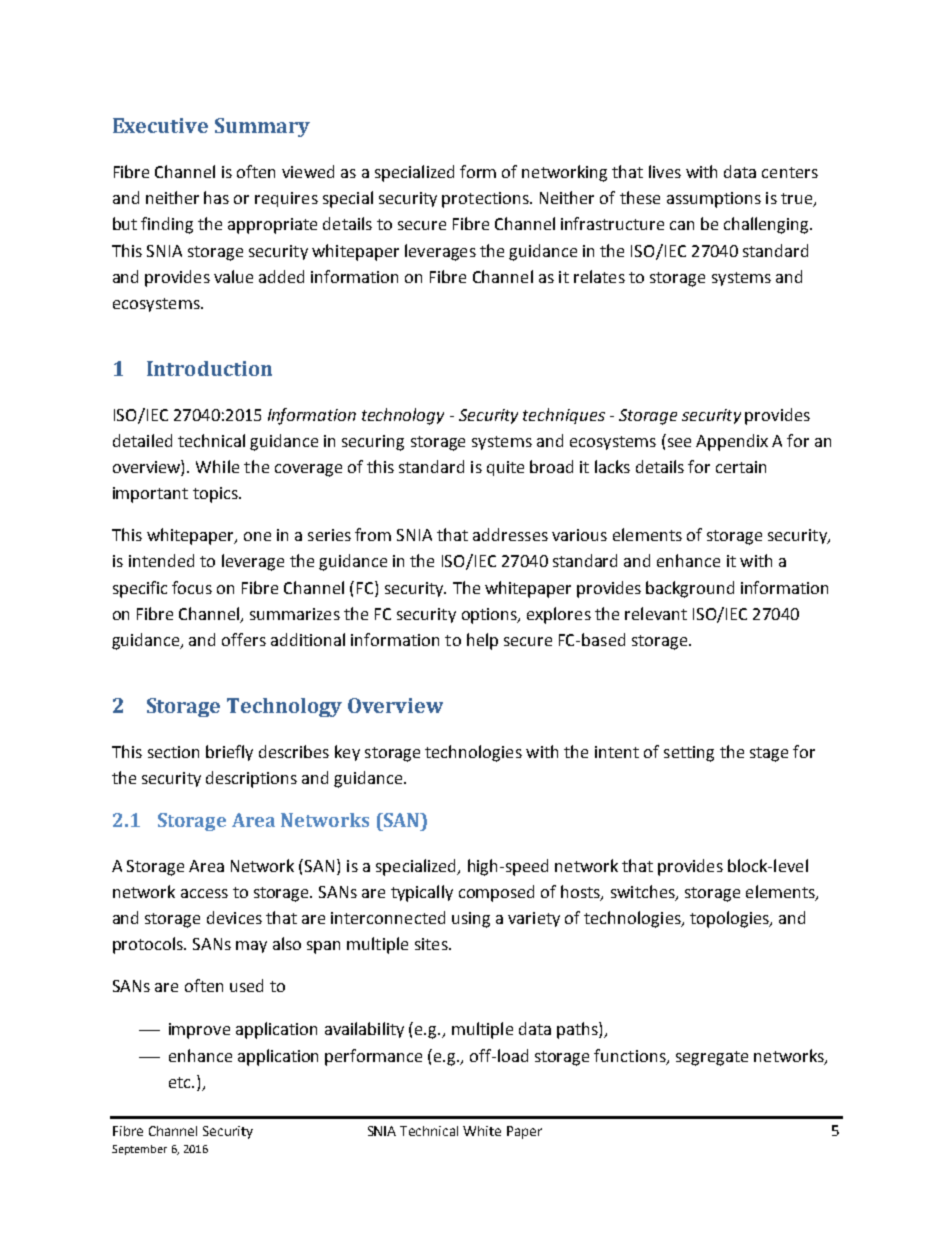 The height and width of the page is (1233, 952). I want to click on composed, so click(496, 893).
